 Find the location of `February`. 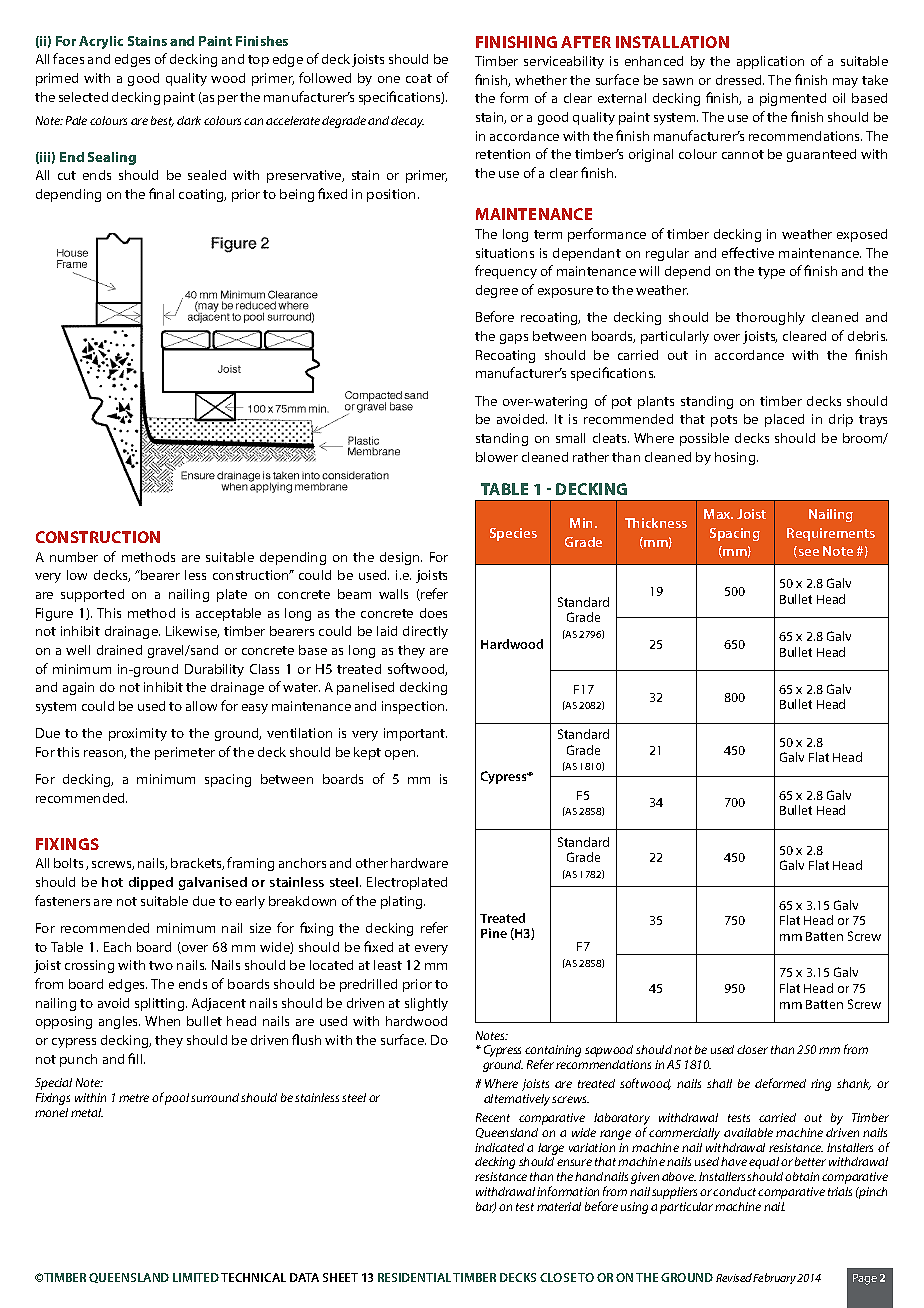

February is located at coordinates (775, 1278).
